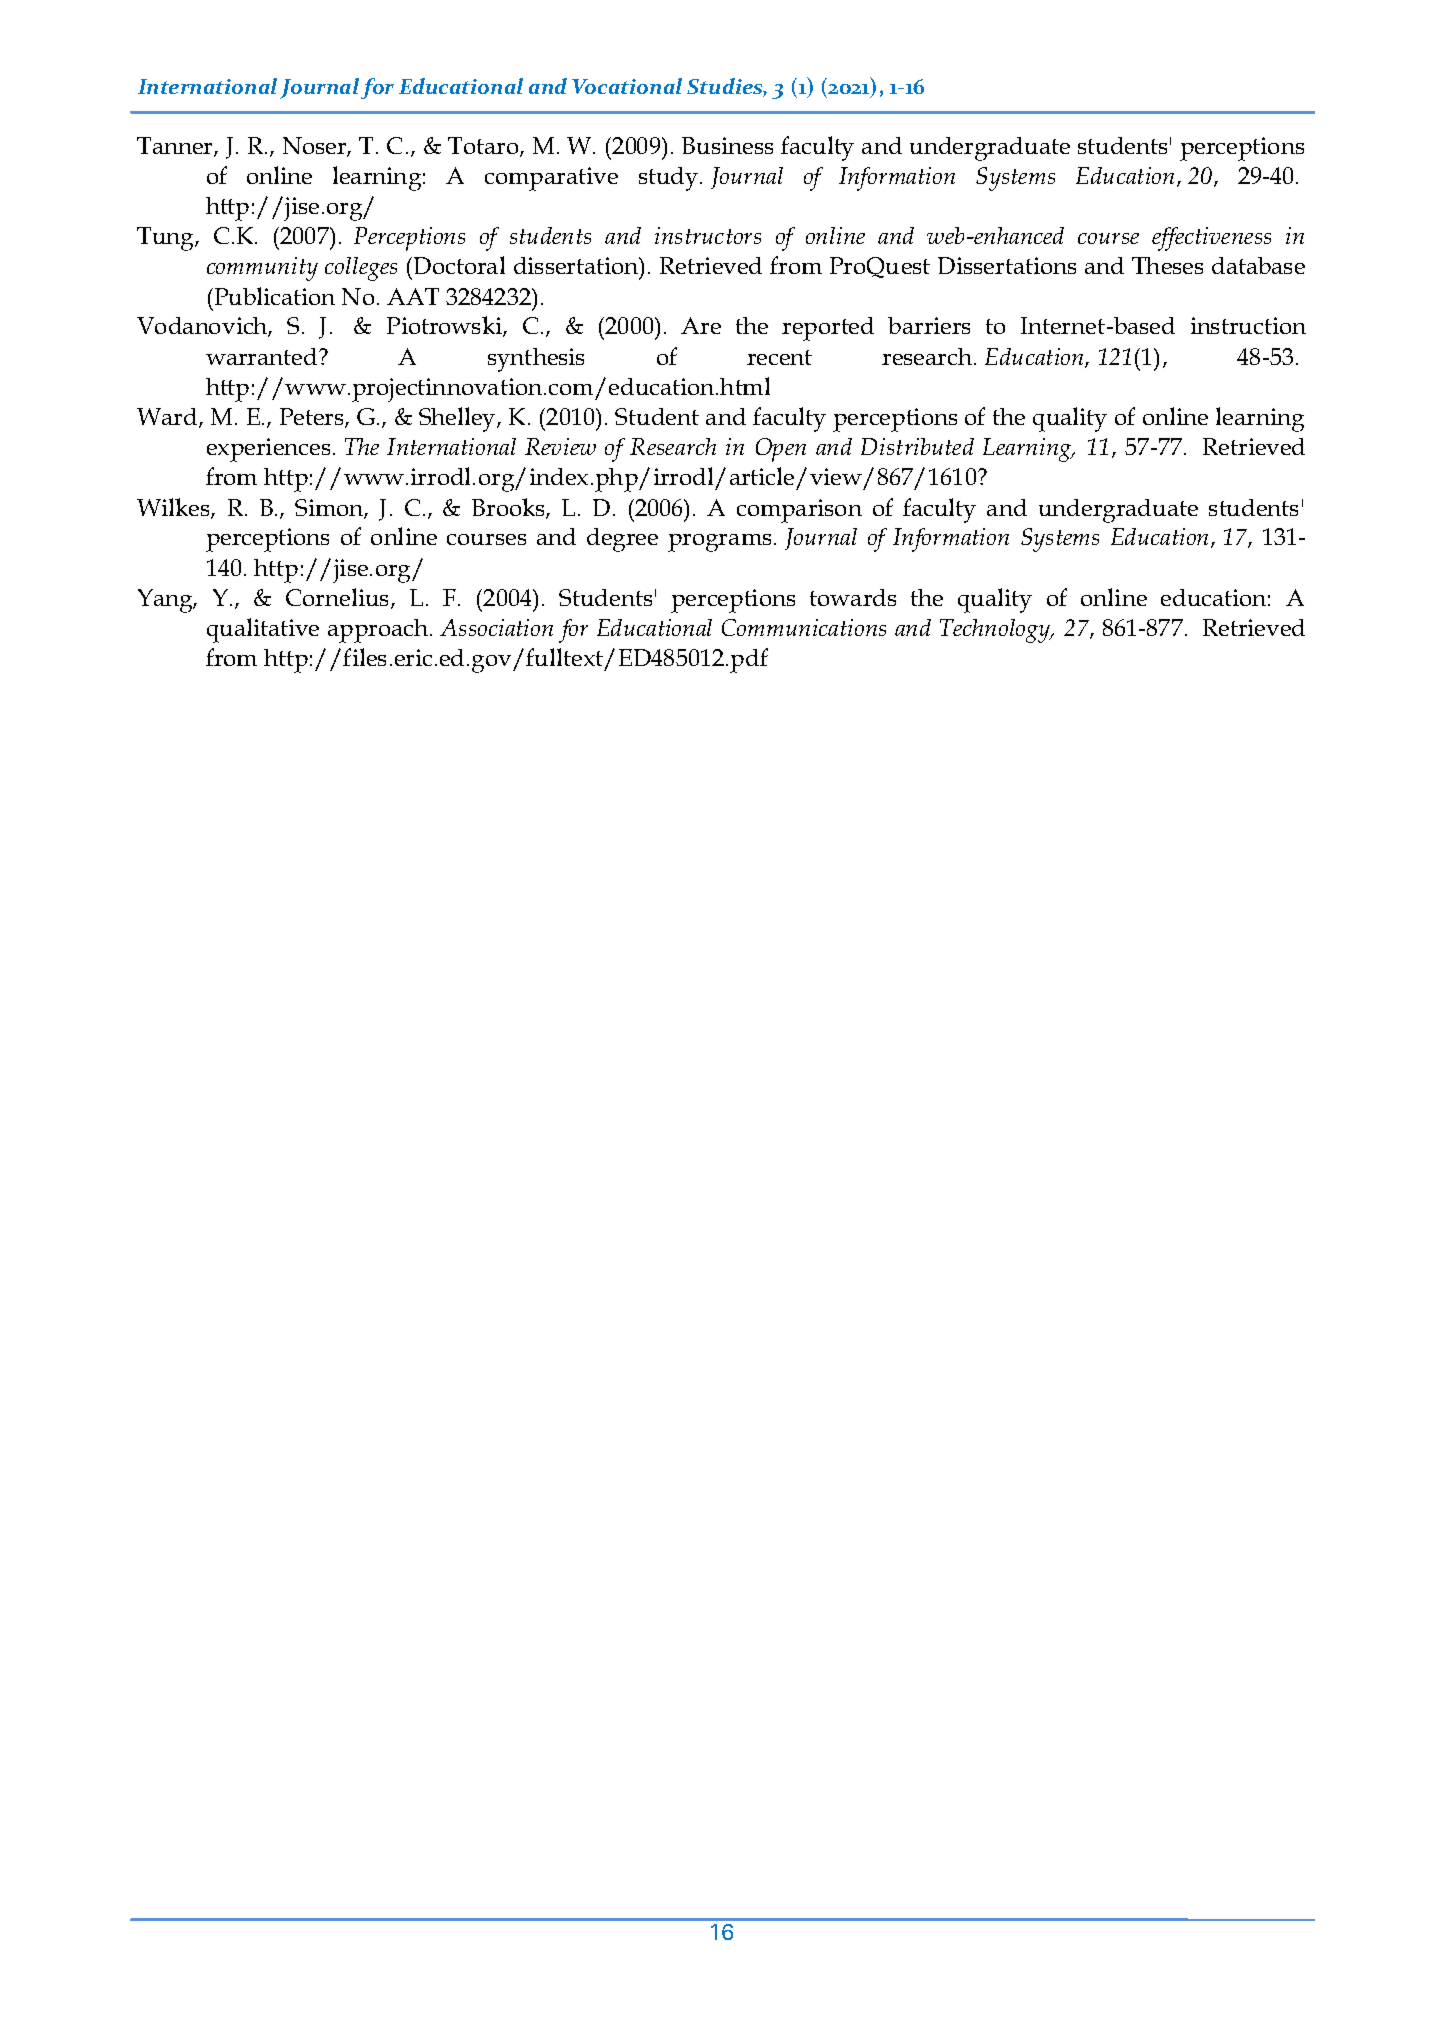  Describe the element at coordinates (1167, 265) in the image. I see `Theses` at that location.
